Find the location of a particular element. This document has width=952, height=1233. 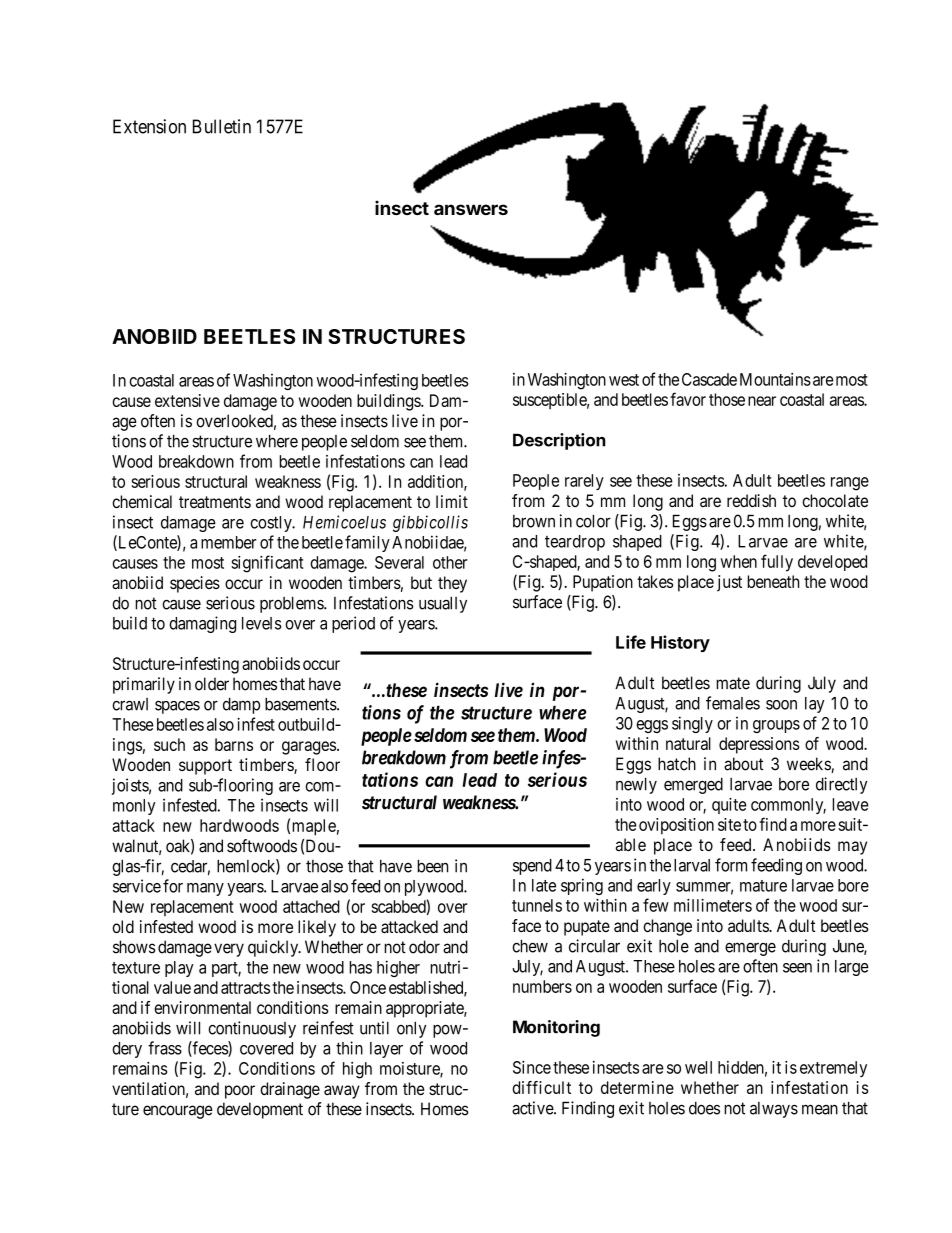

answers is located at coordinates (471, 209).
